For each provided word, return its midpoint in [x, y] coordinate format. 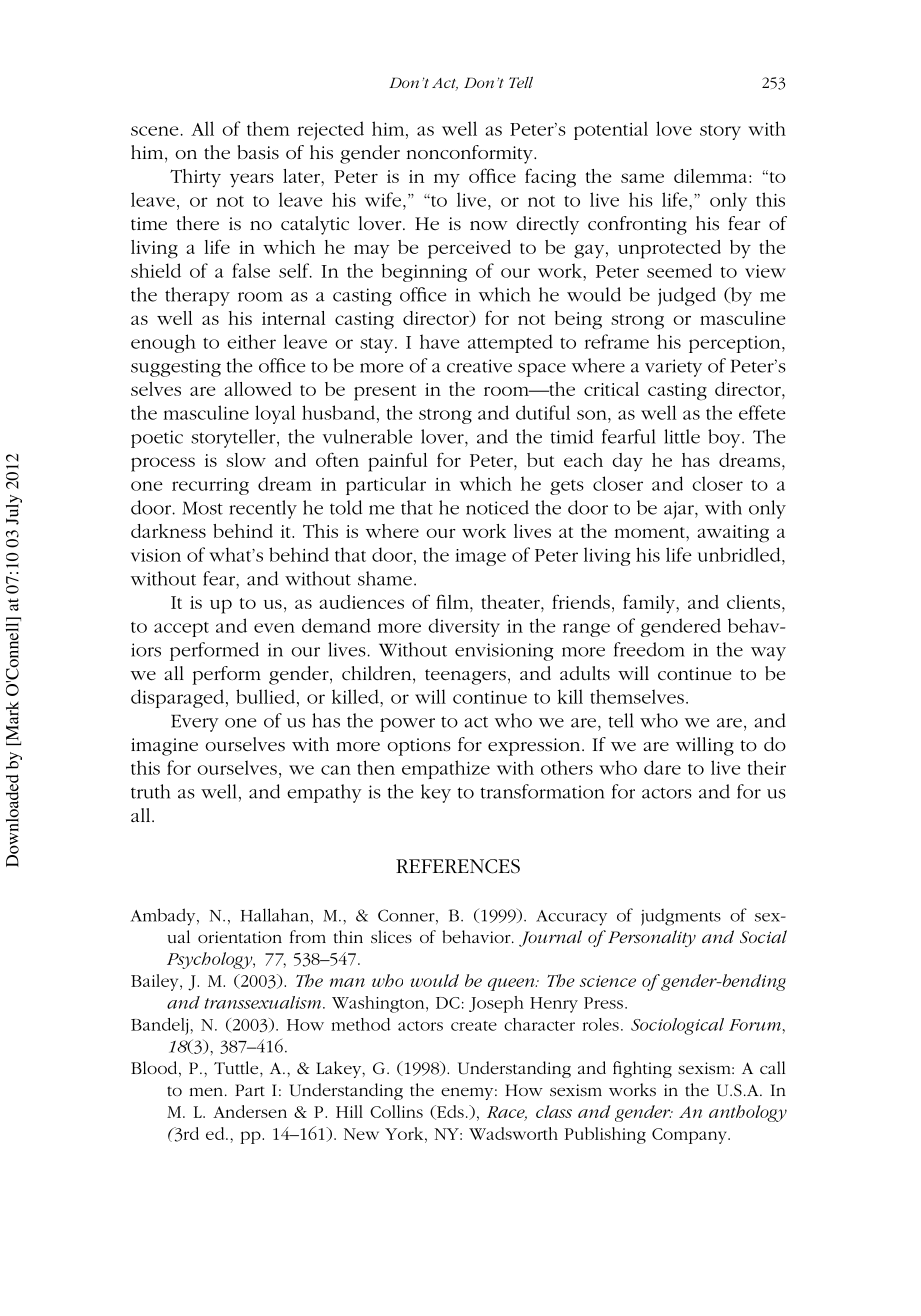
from [308, 936]
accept [181, 629]
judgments [681, 917]
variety [673, 368]
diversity [464, 627]
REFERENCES [458, 866]
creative [479, 366]
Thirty [195, 178]
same [642, 178]
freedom [649, 649]
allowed [258, 389]
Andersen [250, 1111]
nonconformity [471, 154]
